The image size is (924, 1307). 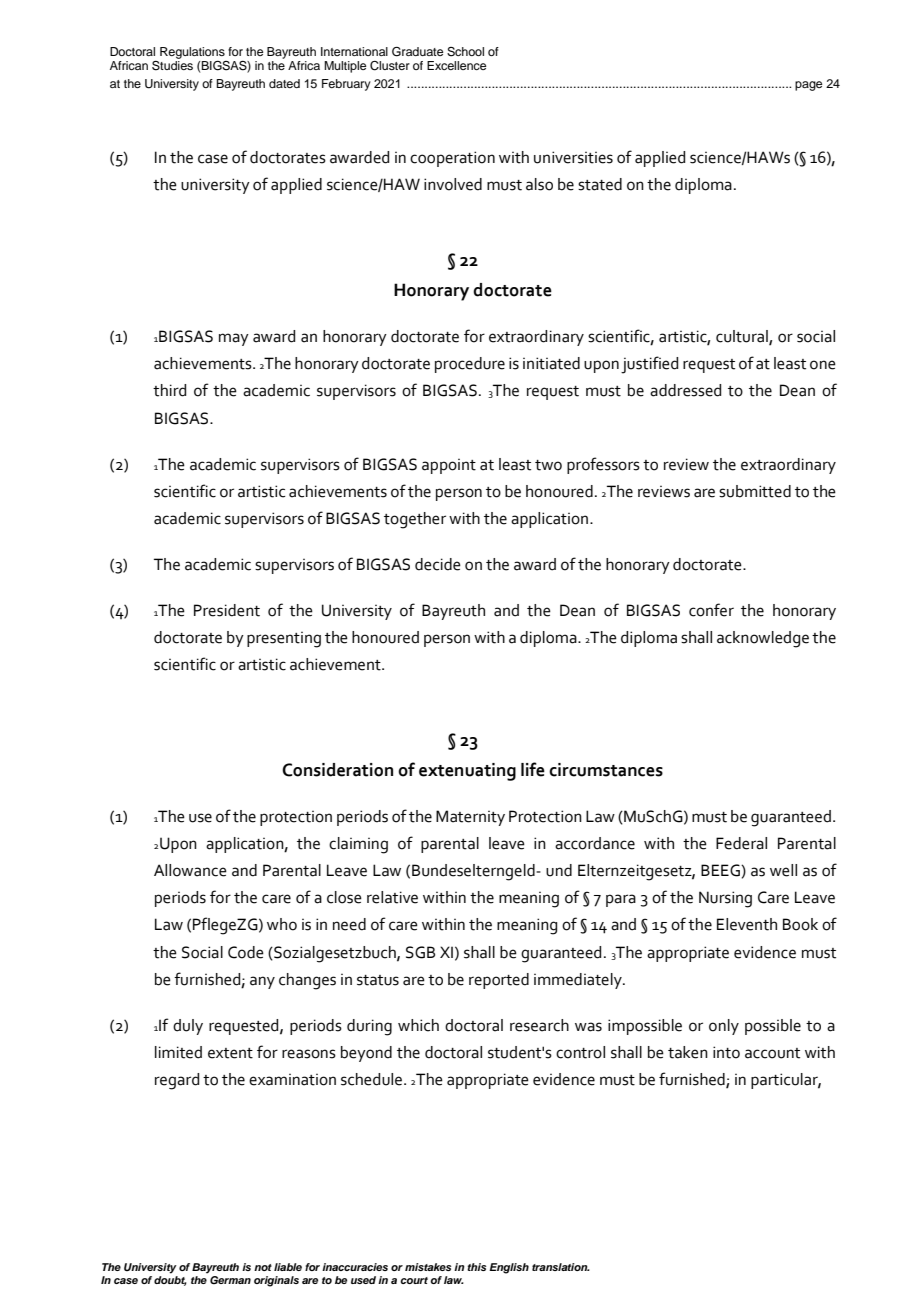 What do you see at coordinates (499, 981) in the screenshot?
I see `reported` at bounding box center [499, 981].
